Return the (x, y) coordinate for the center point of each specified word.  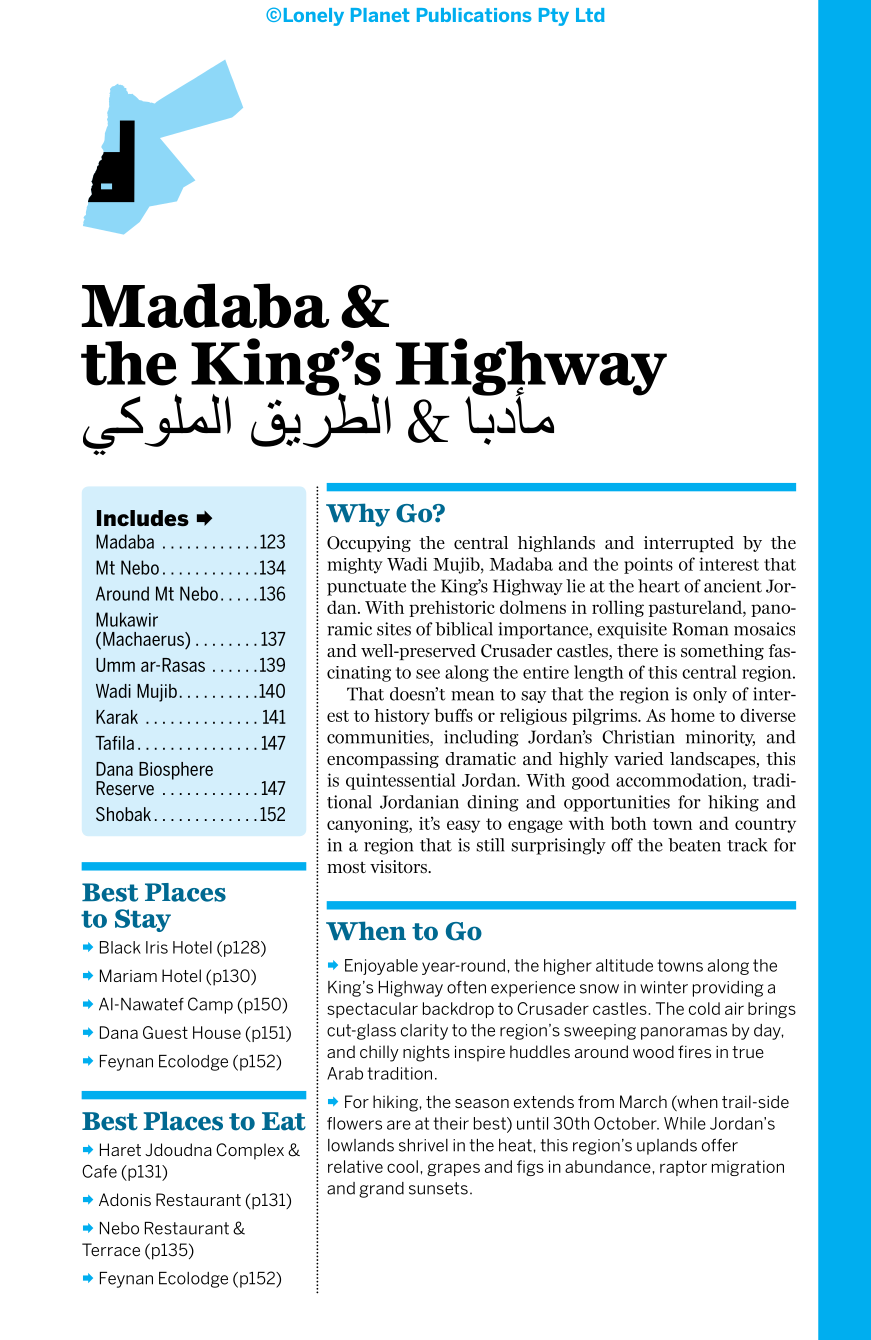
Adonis (125, 1199)
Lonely (314, 17)
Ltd (590, 15)
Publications (474, 15)
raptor (683, 1168)
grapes (453, 1169)
